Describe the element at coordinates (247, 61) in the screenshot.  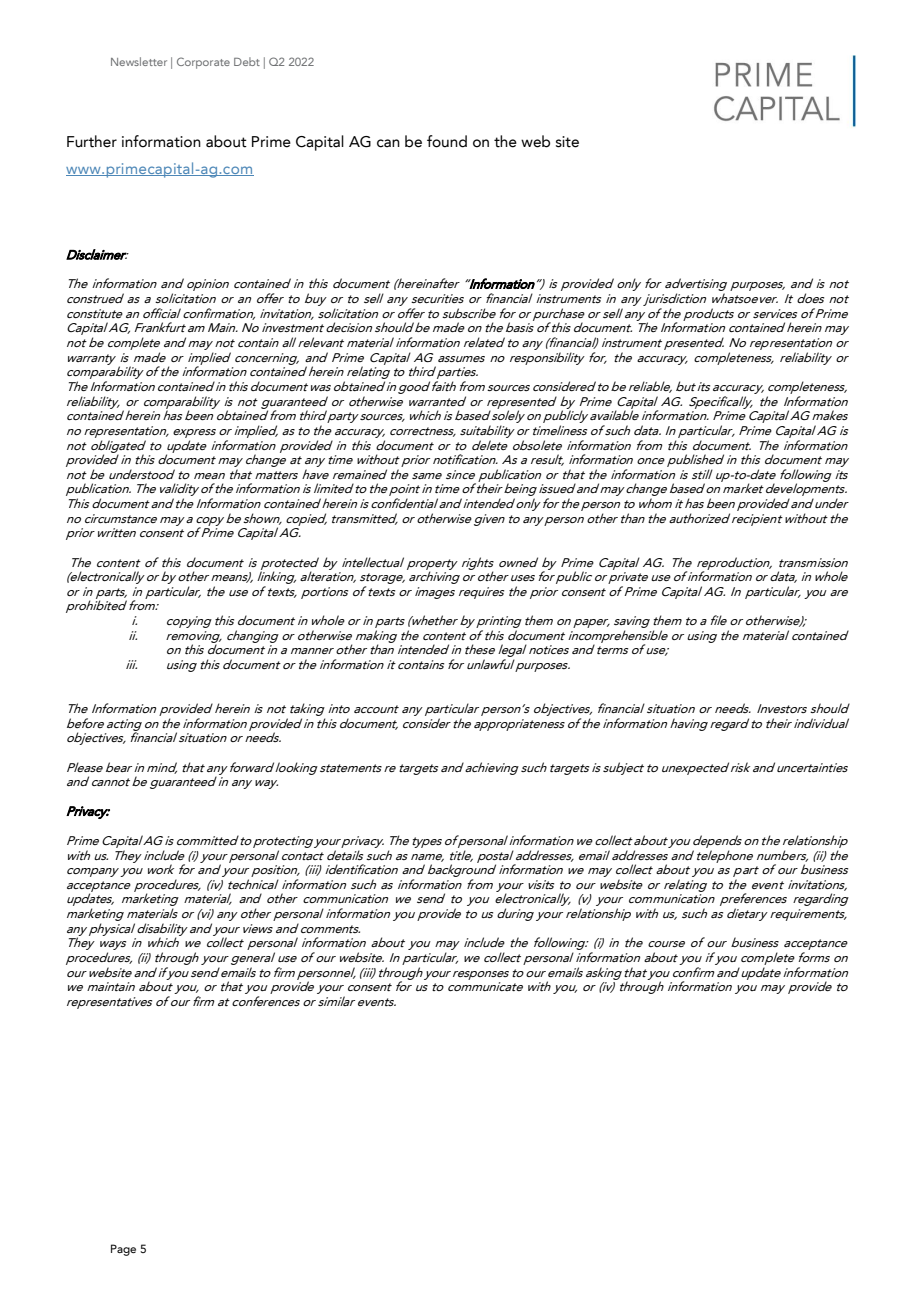
I see `Debt` at that location.
